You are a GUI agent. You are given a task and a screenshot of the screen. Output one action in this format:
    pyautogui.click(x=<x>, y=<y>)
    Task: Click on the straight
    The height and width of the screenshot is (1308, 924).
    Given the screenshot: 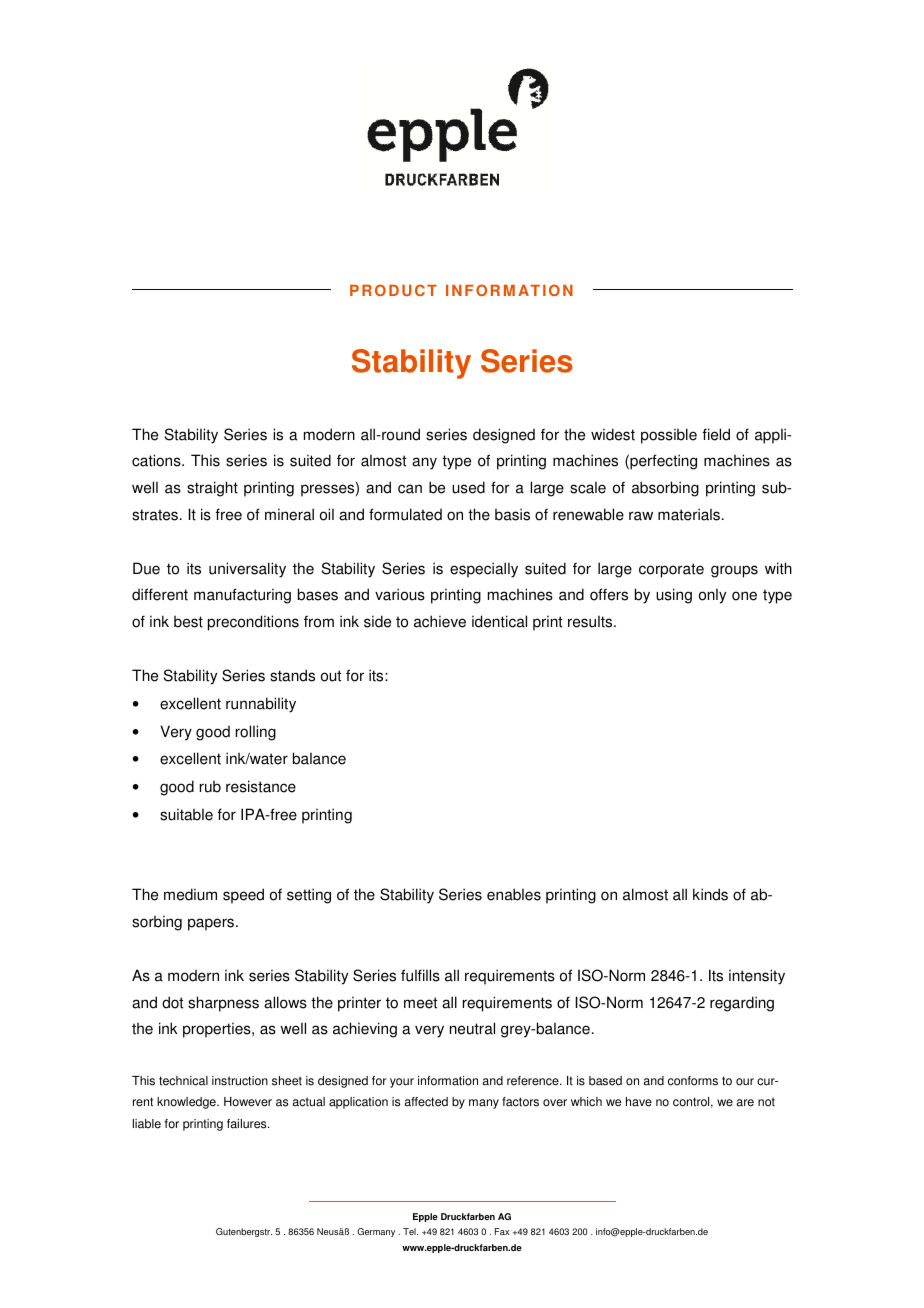 What is the action you would take?
    pyautogui.click(x=212, y=489)
